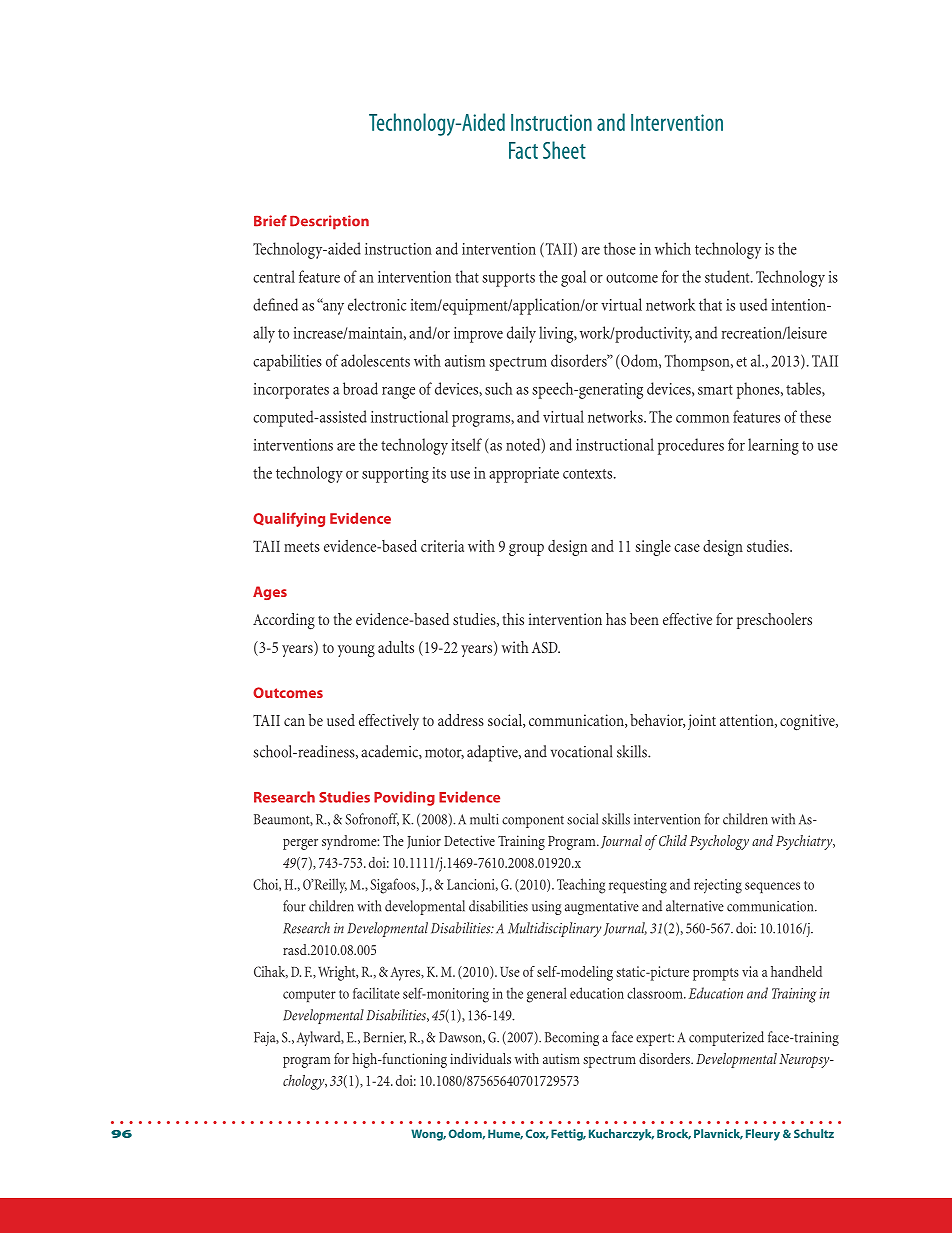 Image resolution: width=952 pixels, height=1233 pixels. What do you see at coordinates (805, 842) in the screenshot?
I see `Psychiatry` at bounding box center [805, 842].
